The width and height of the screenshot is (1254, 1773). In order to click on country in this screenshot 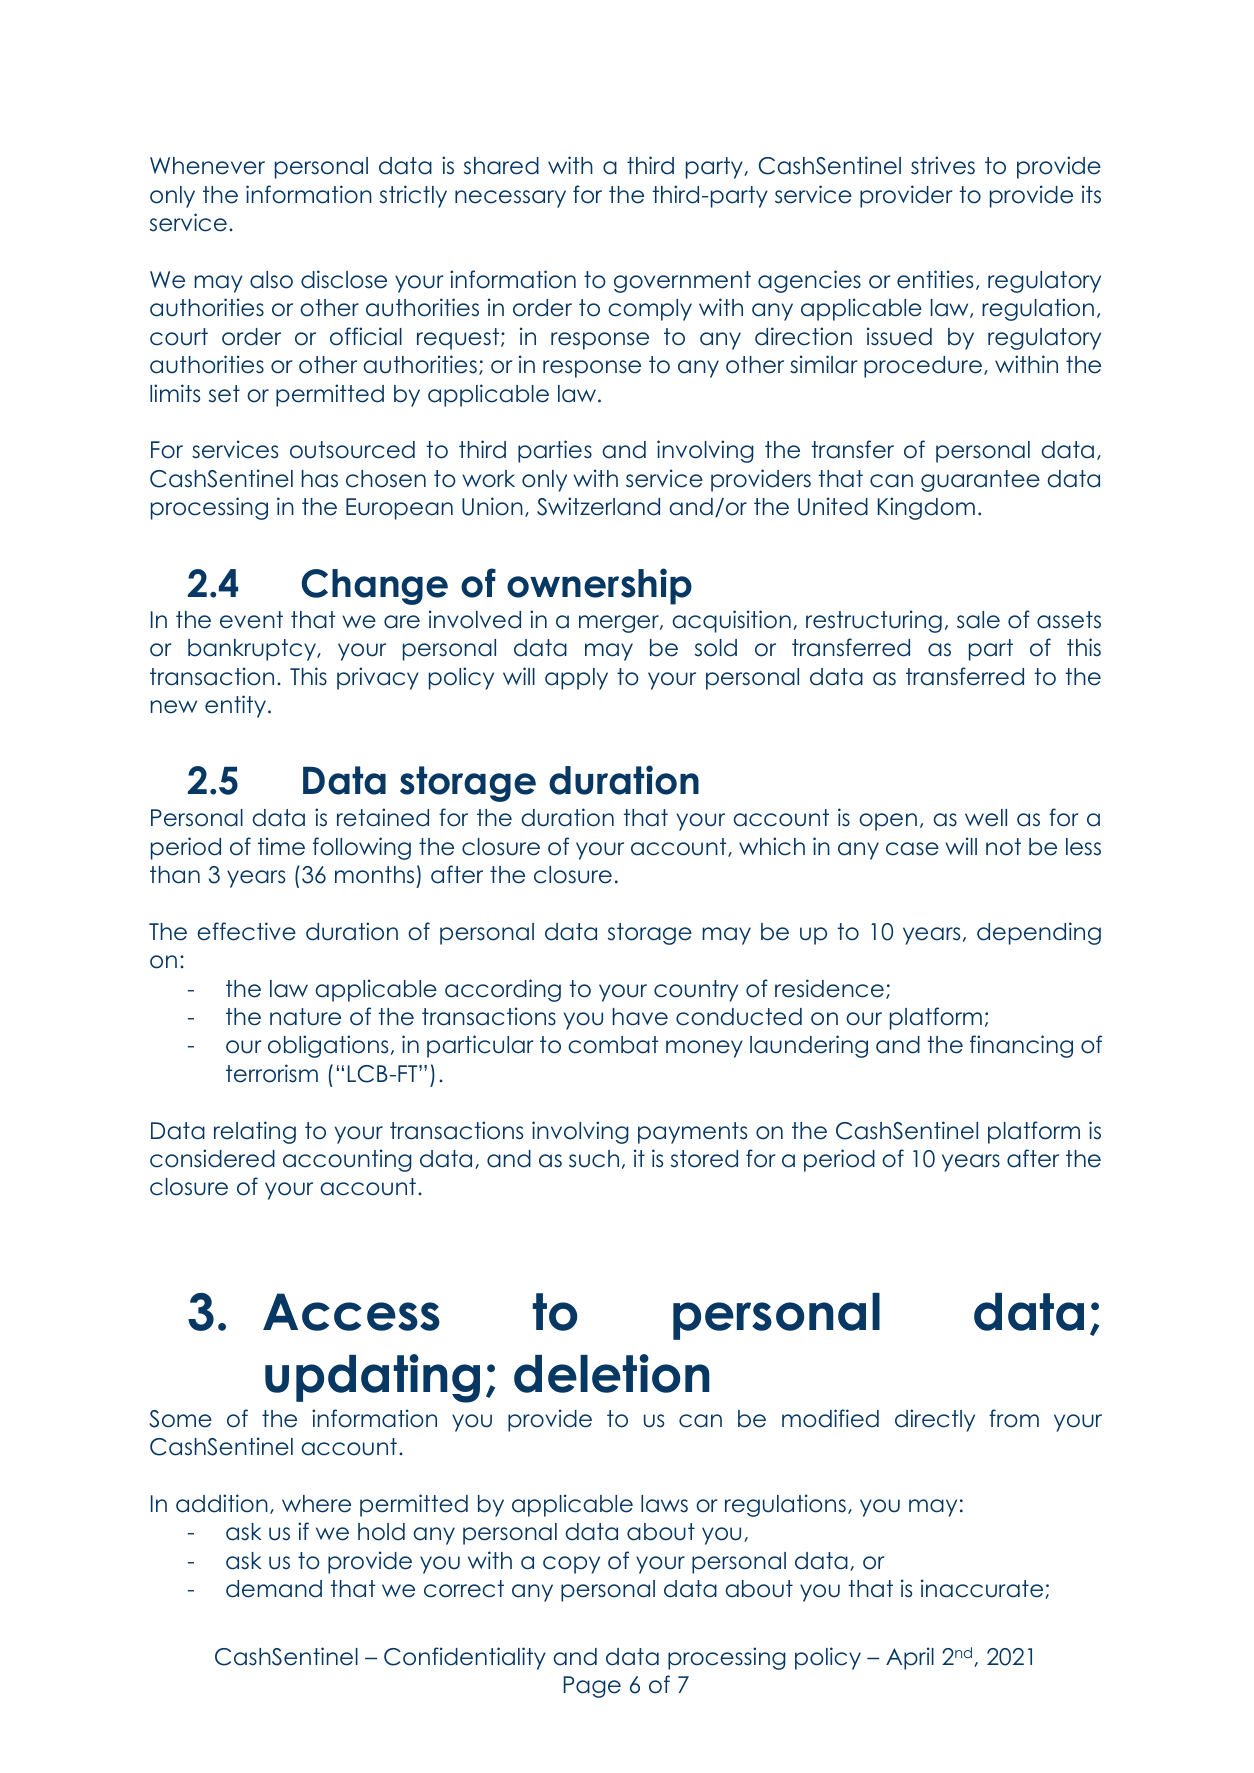, I will do `click(696, 991)`.
